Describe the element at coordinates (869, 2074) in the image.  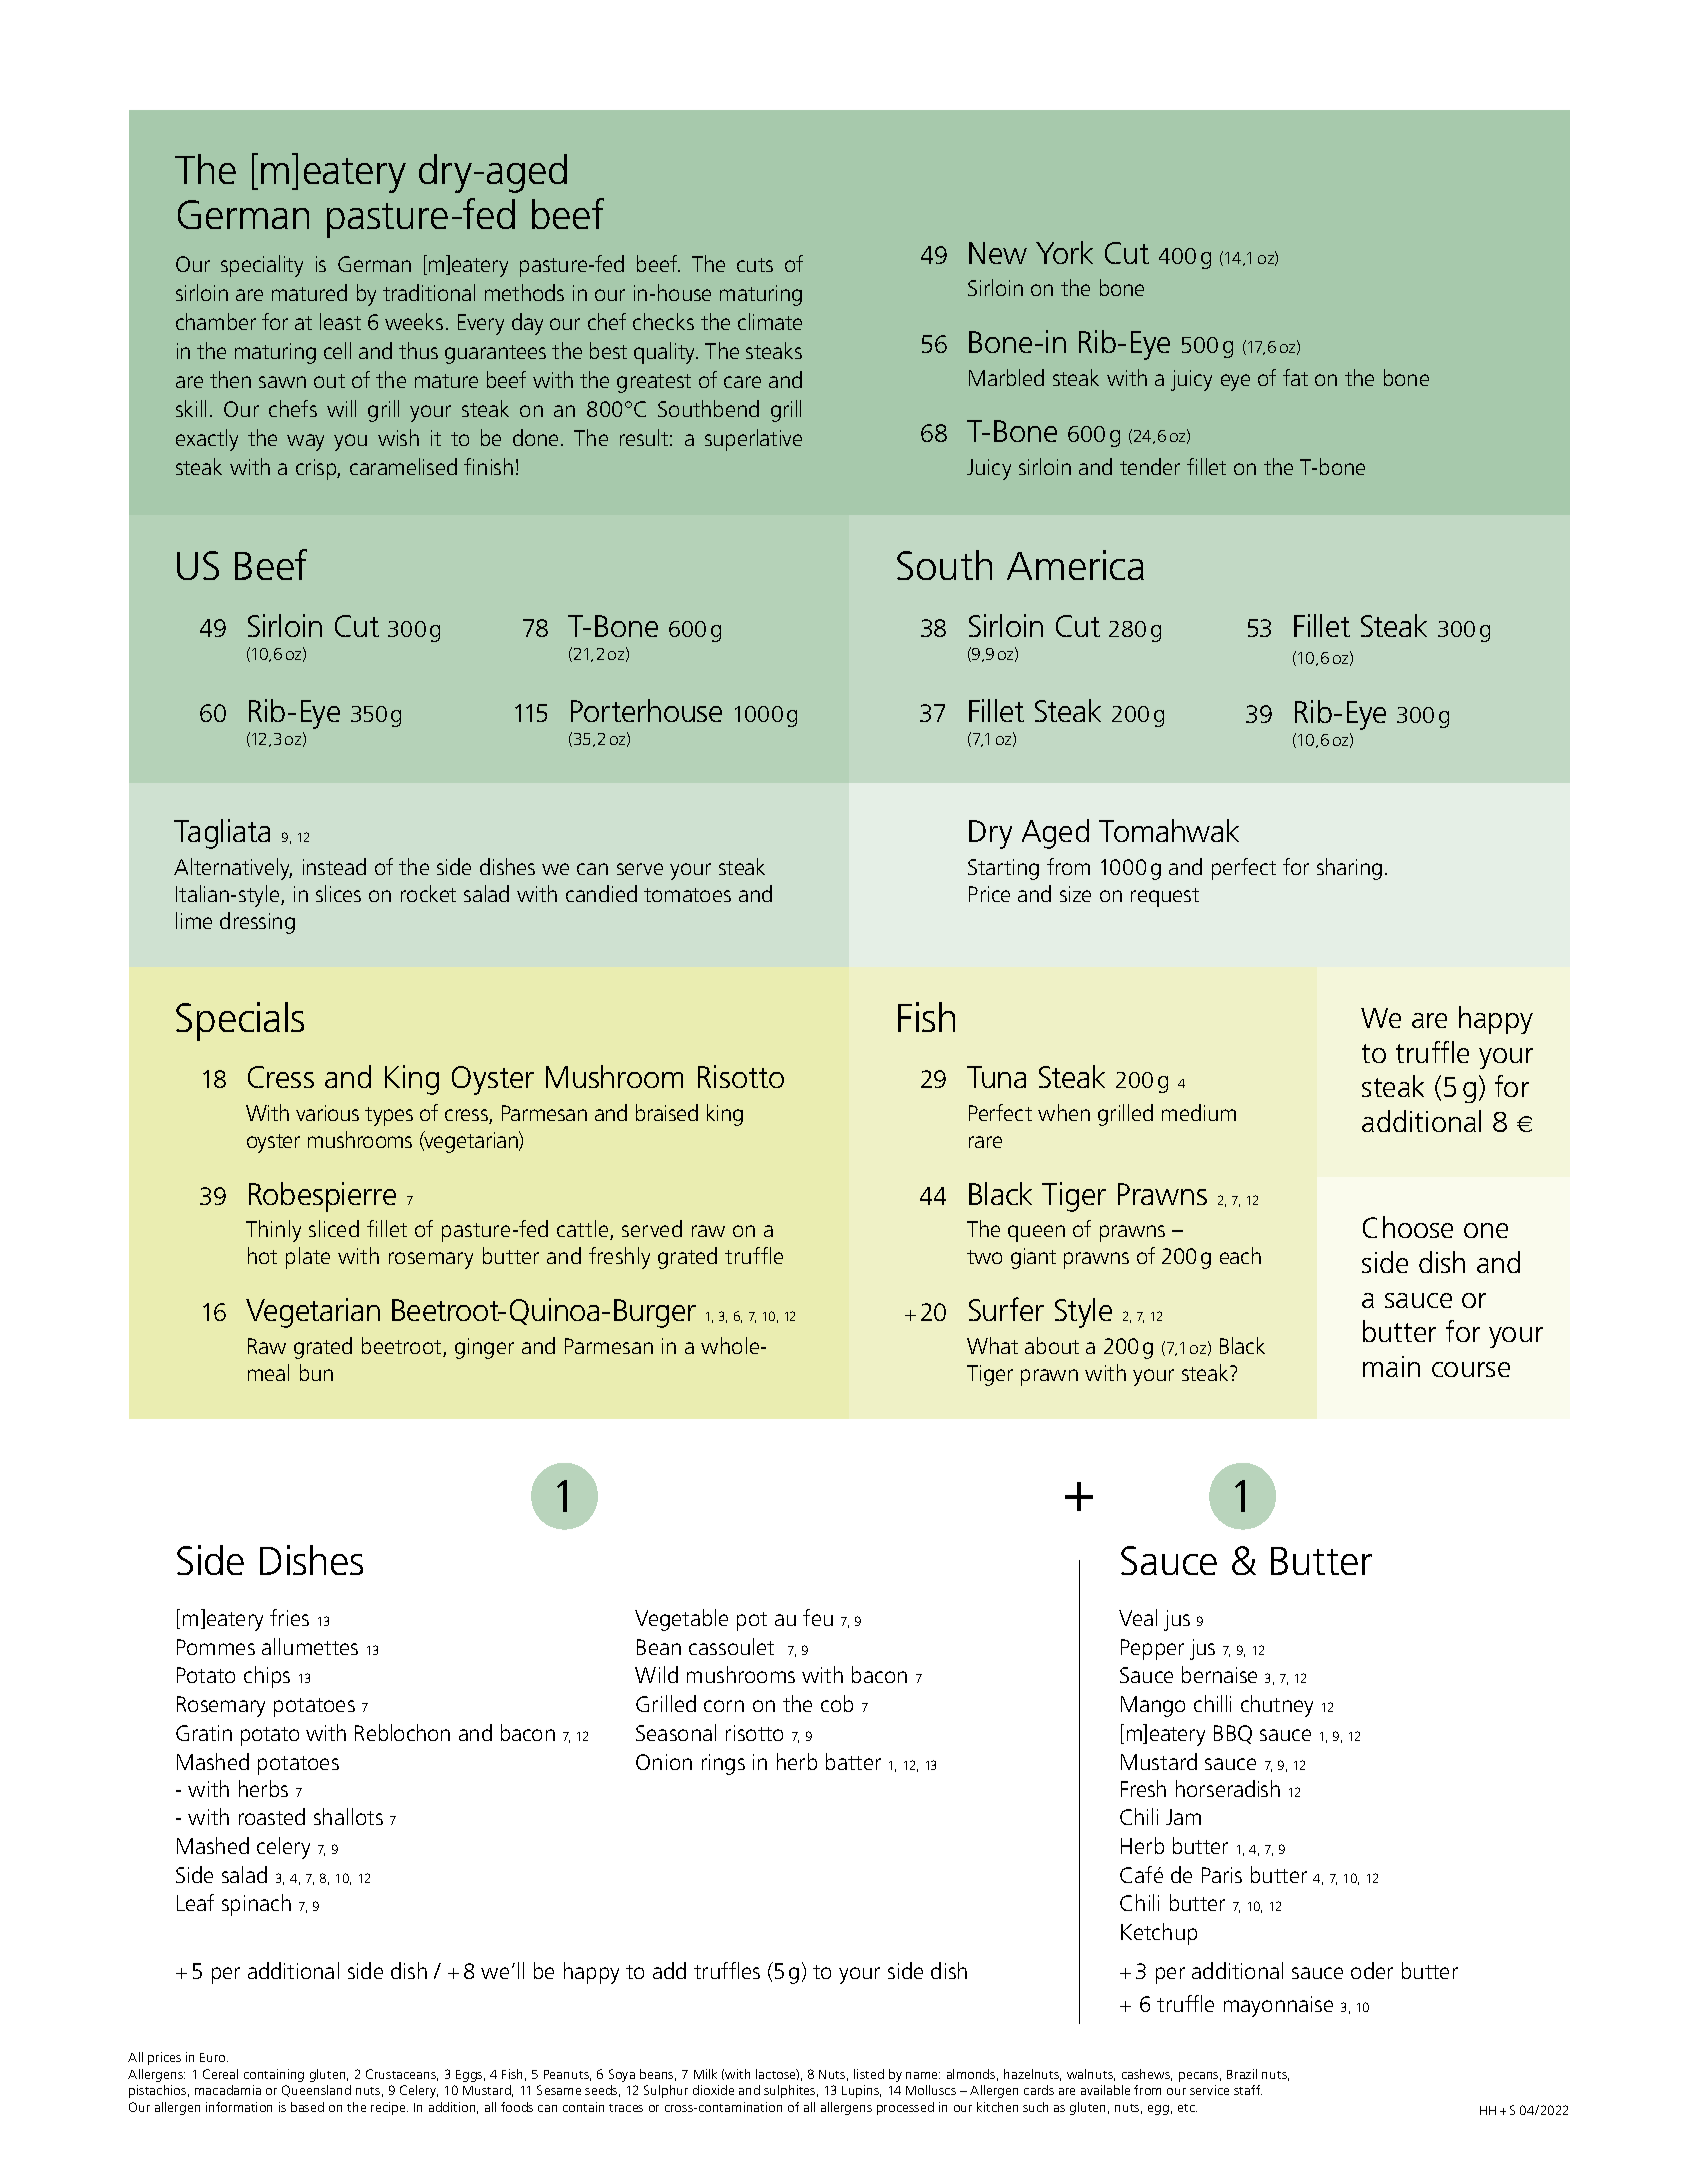
I see `listed` at that location.
